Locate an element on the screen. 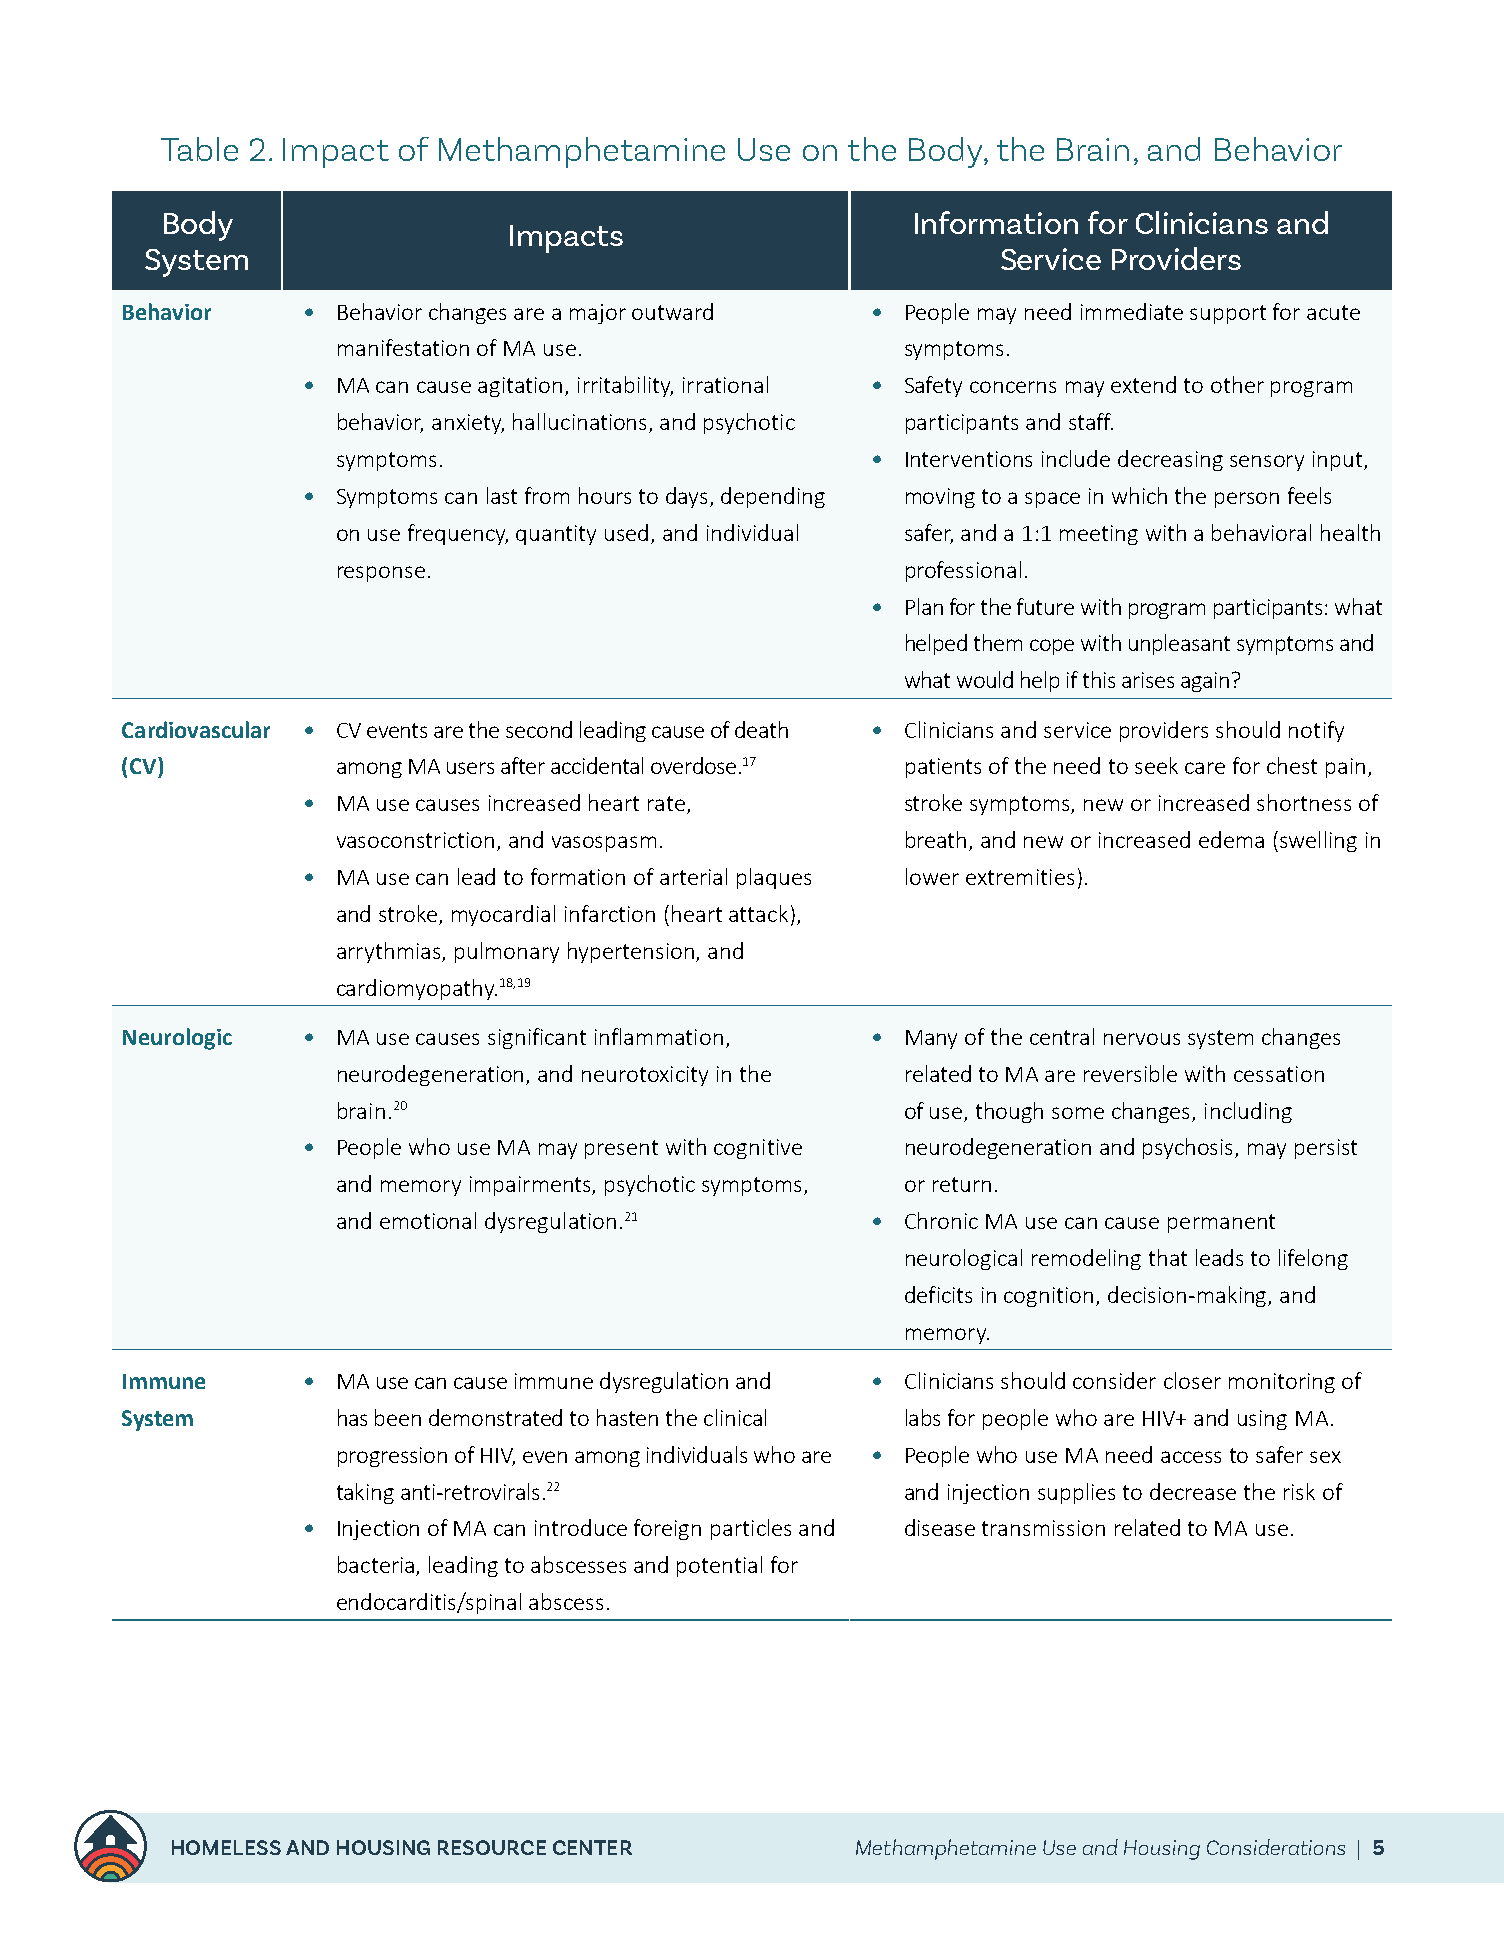  attack is located at coordinates (758, 913).
